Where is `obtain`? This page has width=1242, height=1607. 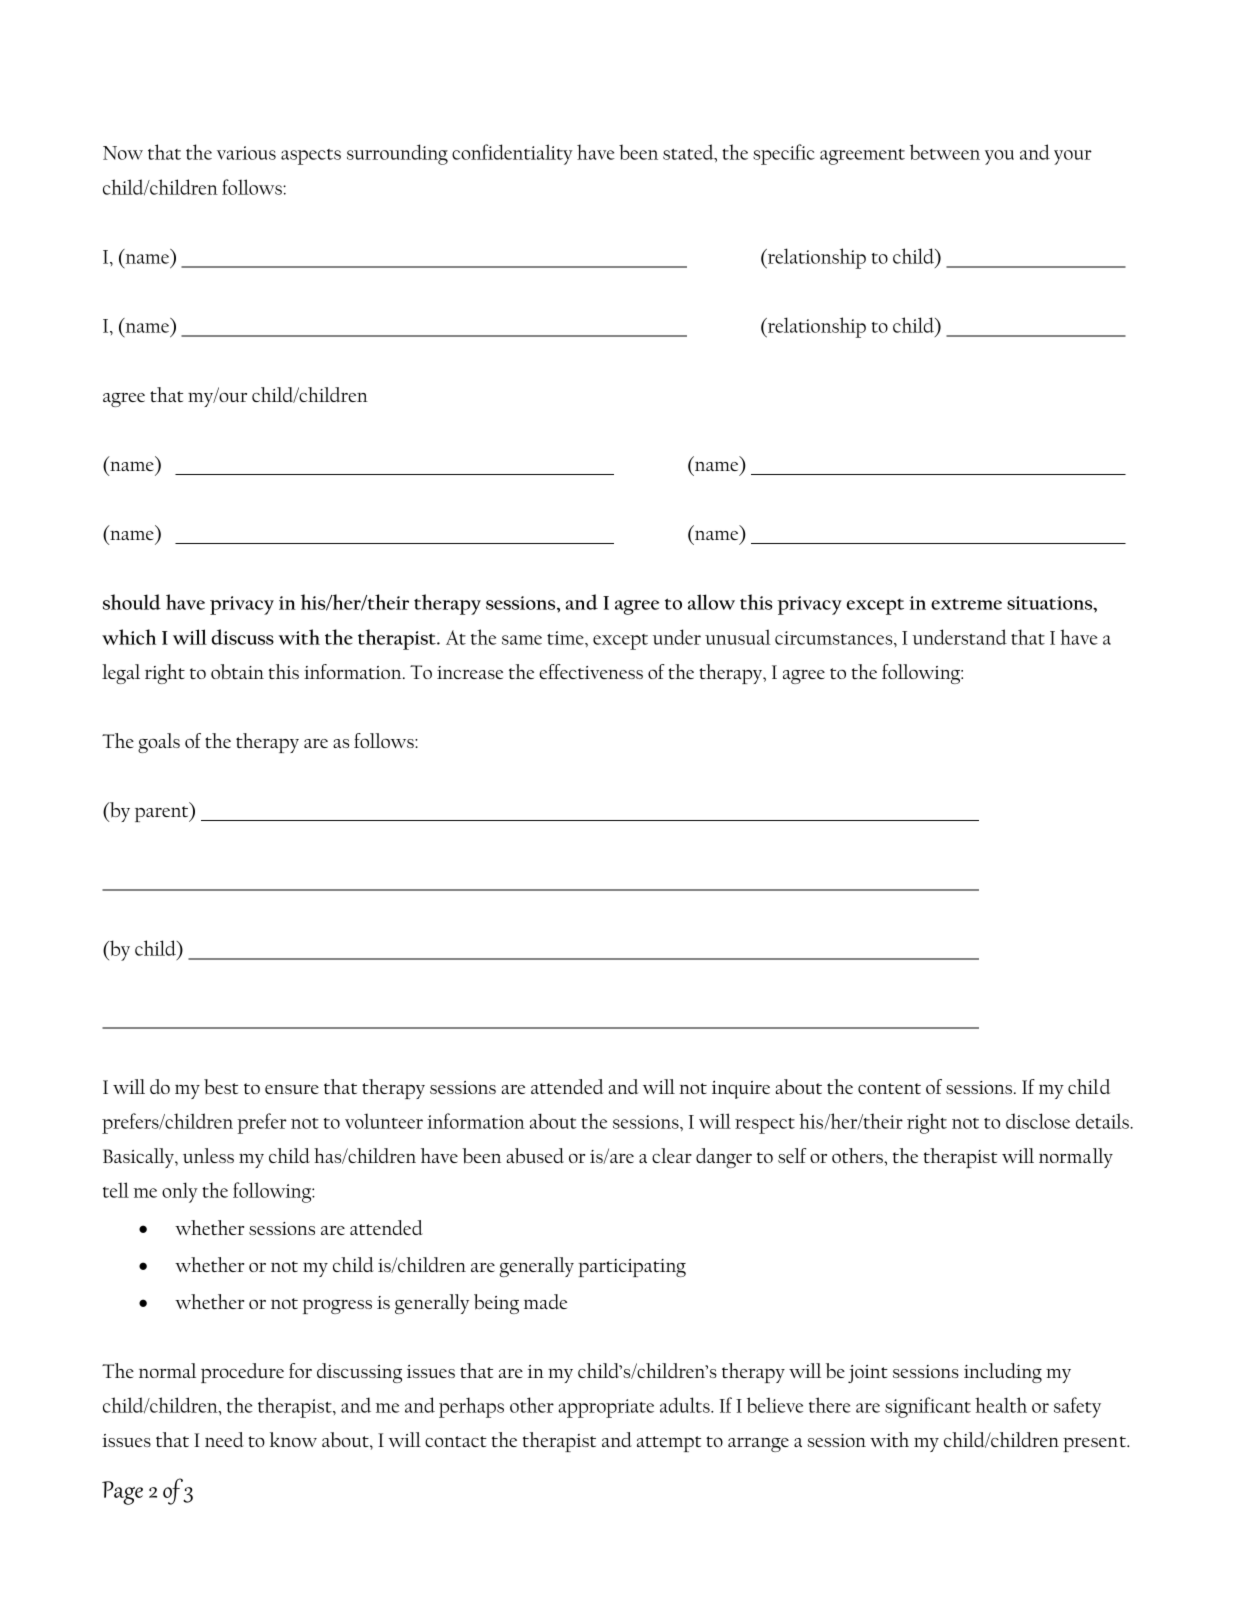 obtain is located at coordinates (237, 672).
